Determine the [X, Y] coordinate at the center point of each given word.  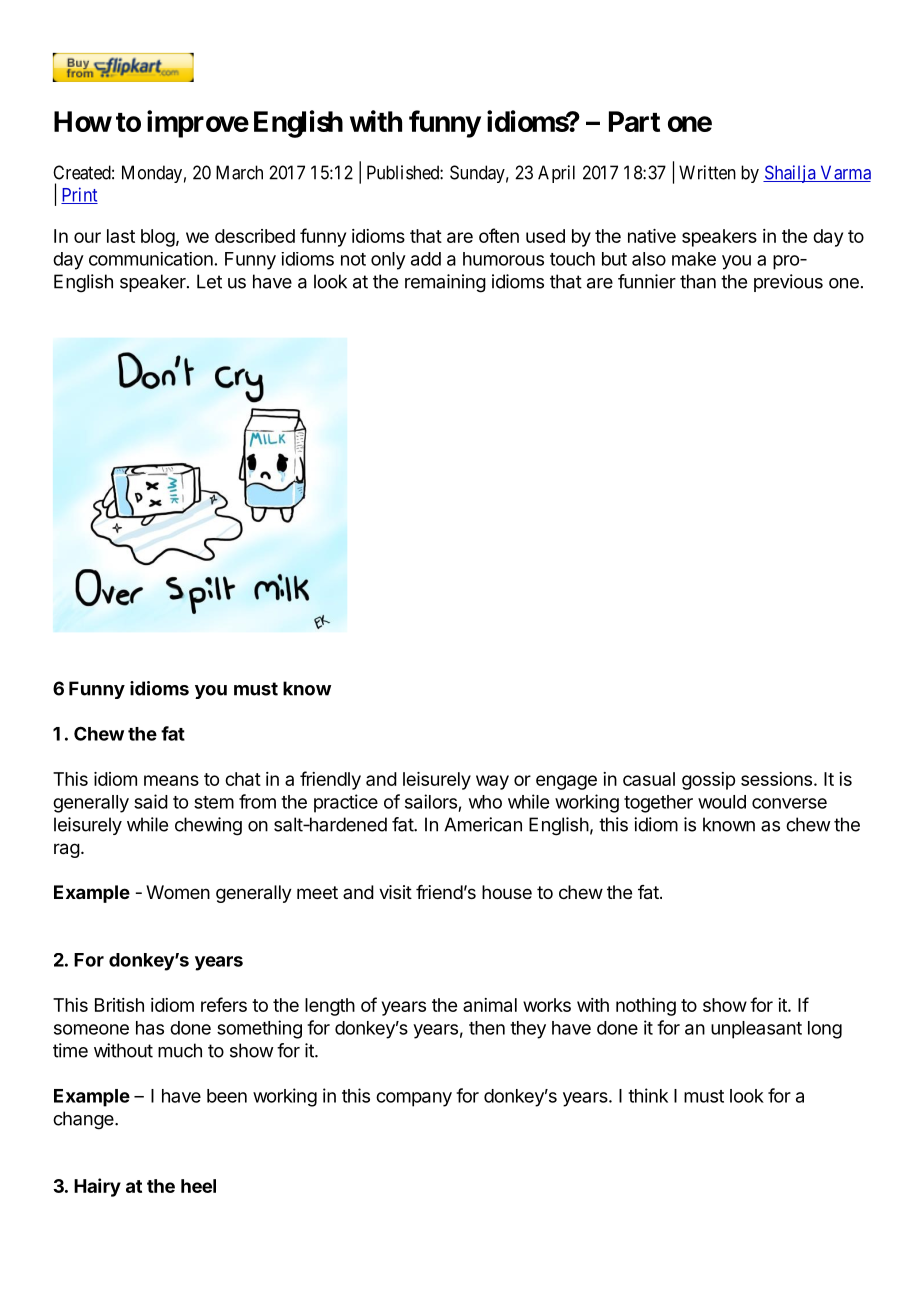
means [171, 780]
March [239, 172]
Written [707, 172]
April [556, 174]
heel [198, 1186]
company [414, 1099]
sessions [776, 779]
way [492, 782]
